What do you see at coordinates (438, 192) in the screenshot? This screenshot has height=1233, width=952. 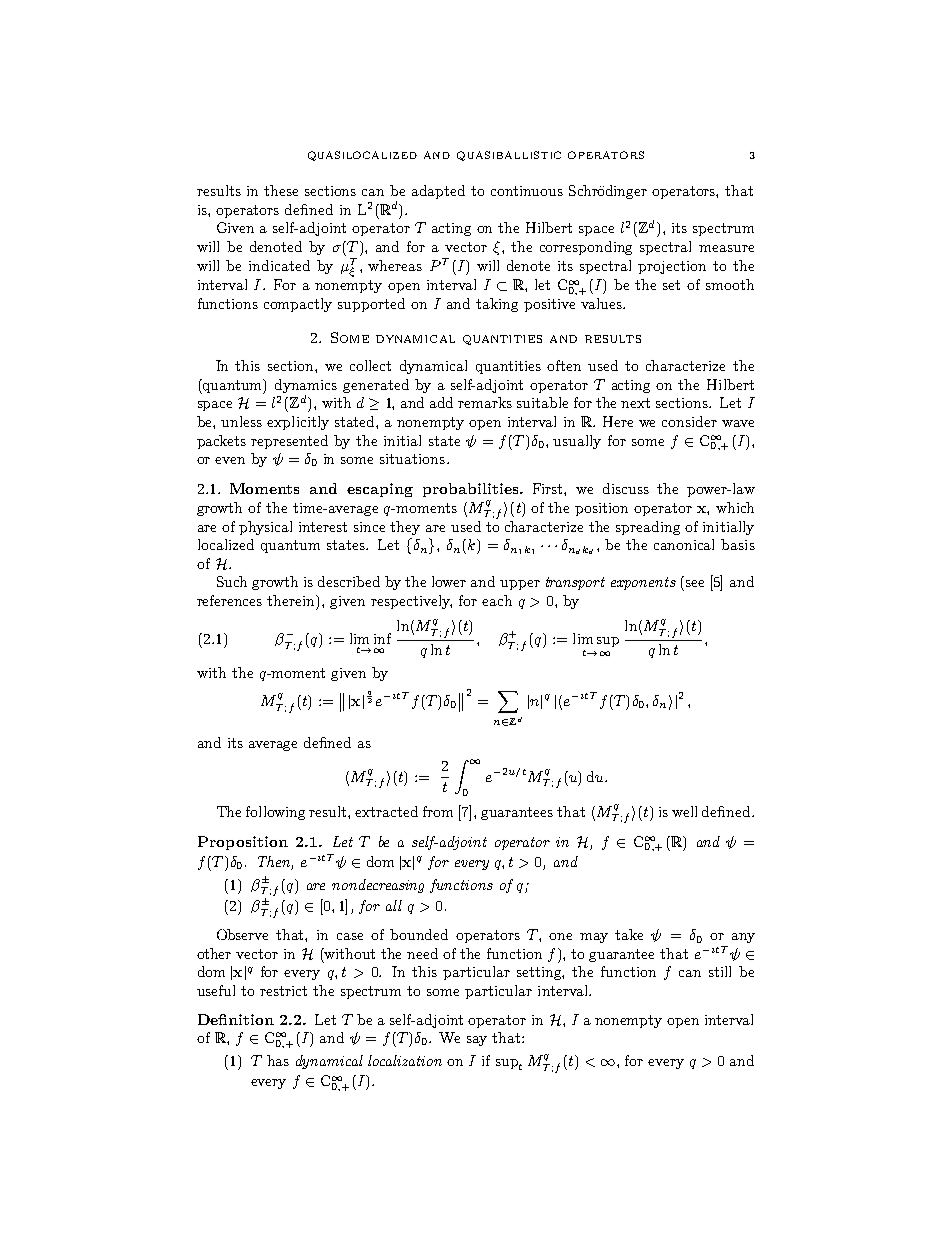 I see `adapted` at bounding box center [438, 192].
